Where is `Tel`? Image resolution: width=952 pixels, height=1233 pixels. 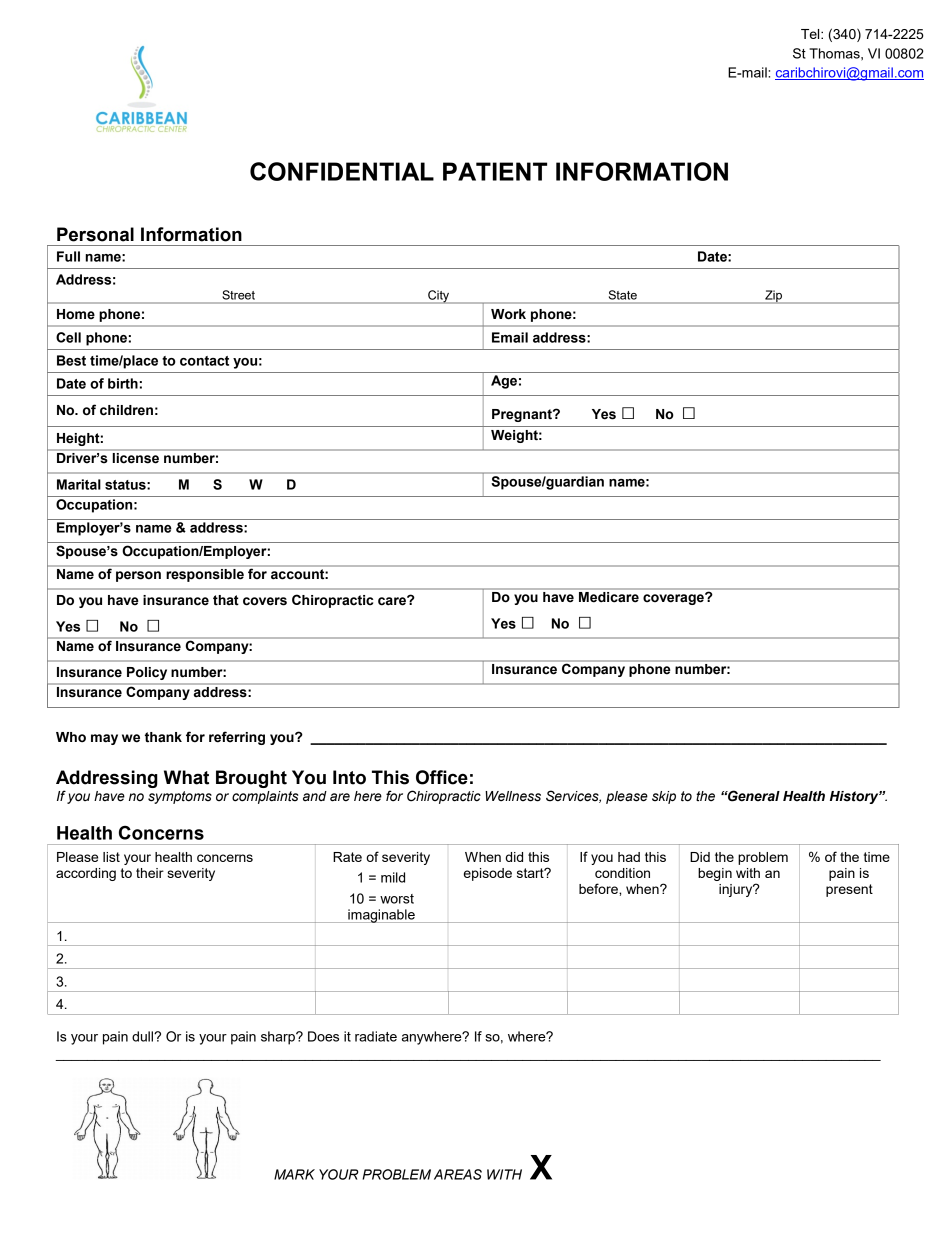 Tel is located at coordinates (811, 34).
